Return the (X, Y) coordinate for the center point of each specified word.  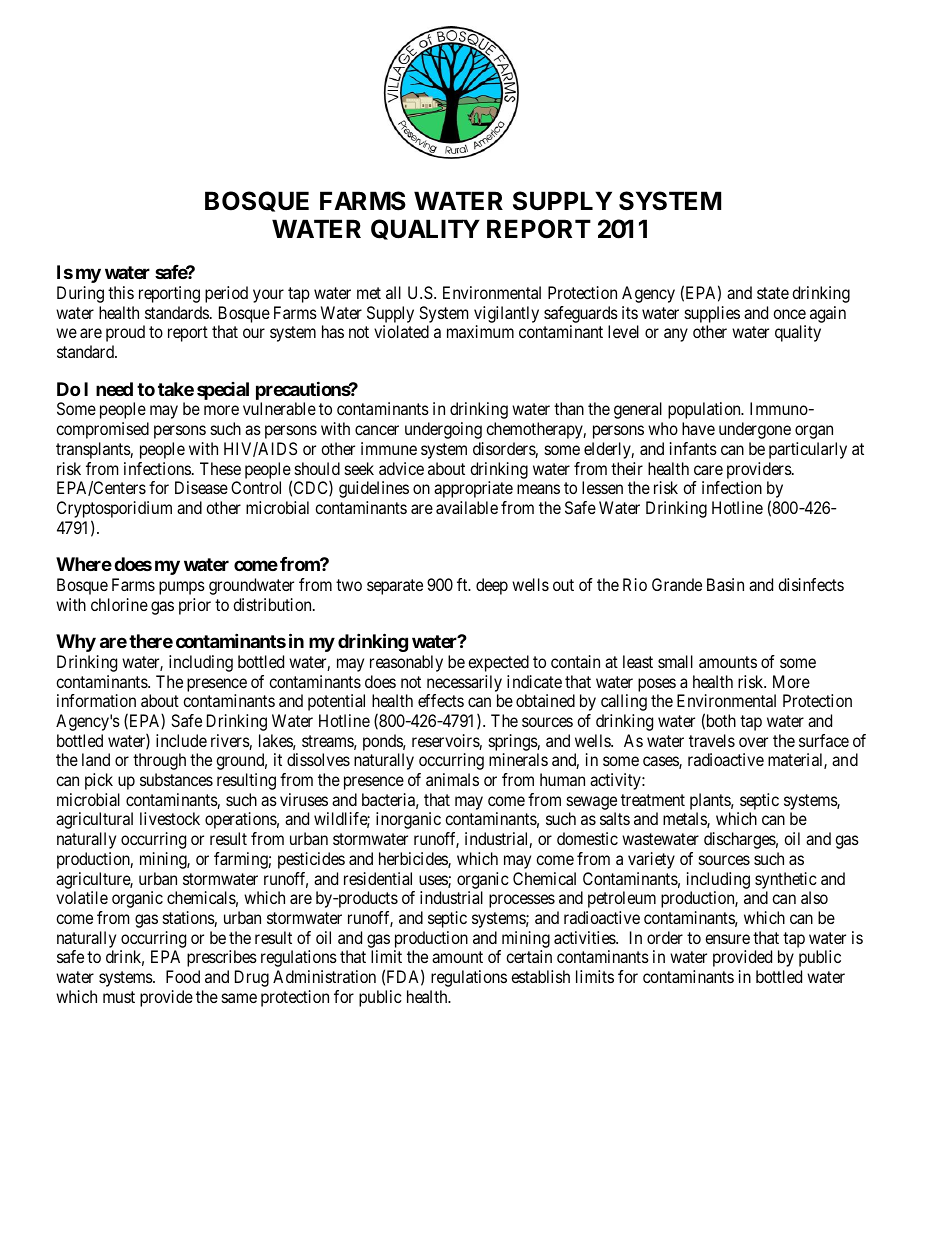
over (753, 742)
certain (529, 956)
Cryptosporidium (114, 509)
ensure (727, 939)
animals (452, 779)
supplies (712, 314)
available (467, 507)
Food (183, 976)
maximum (480, 331)
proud (125, 333)
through (159, 761)
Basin (725, 584)
